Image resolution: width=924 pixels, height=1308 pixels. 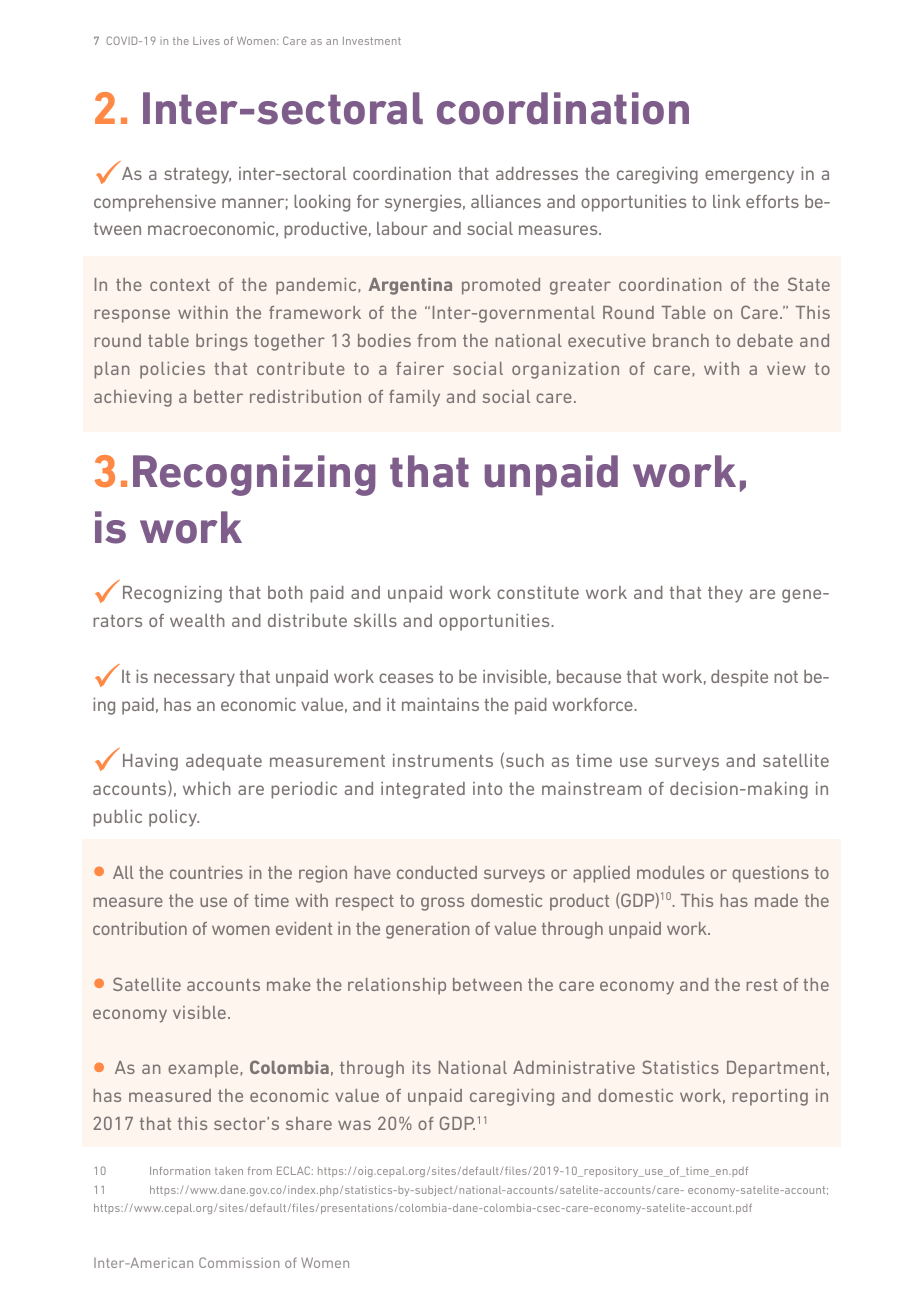 What do you see at coordinates (206, 41) in the screenshot?
I see `Lives` at bounding box center [206, 41].
